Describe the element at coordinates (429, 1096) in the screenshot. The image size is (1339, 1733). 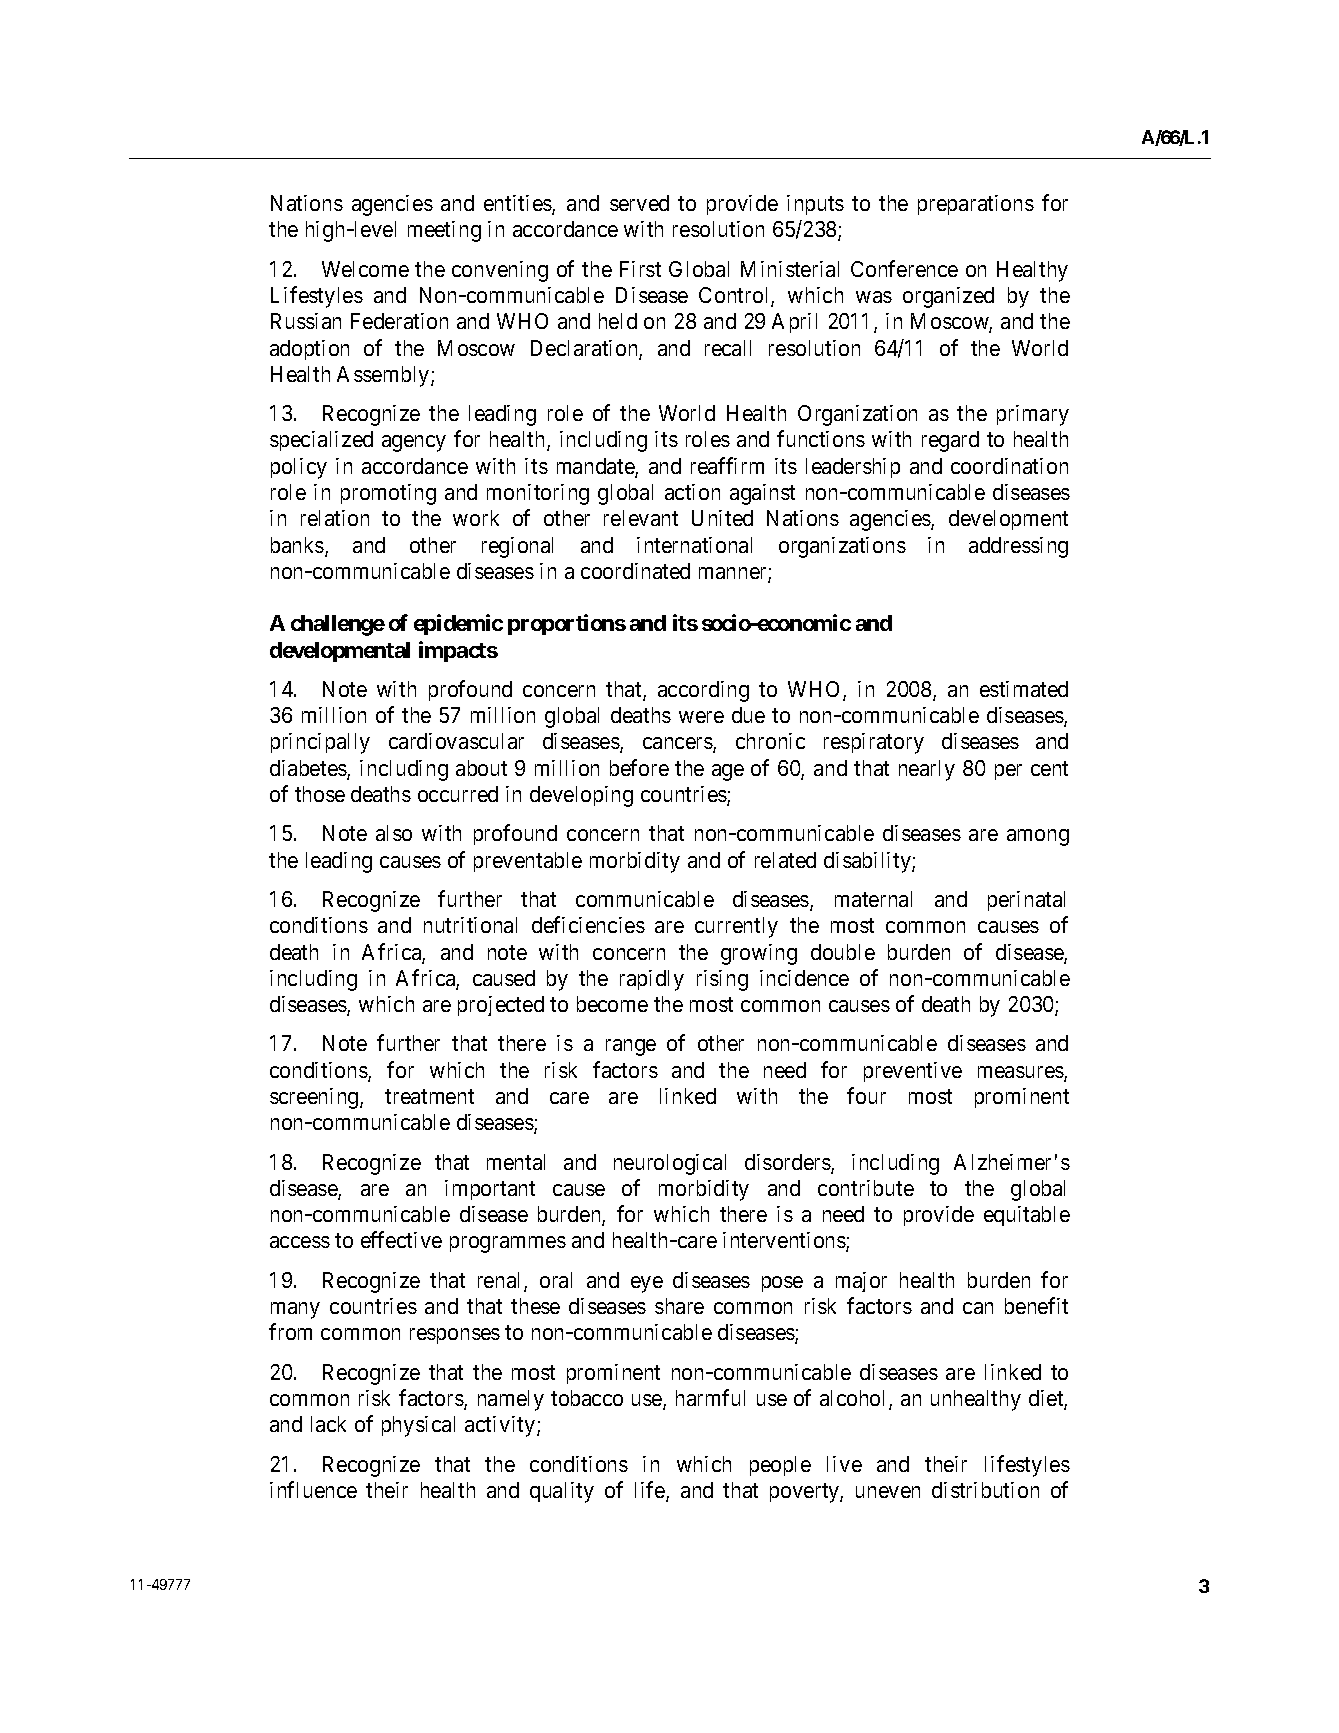
I see `treatment` at that location.
